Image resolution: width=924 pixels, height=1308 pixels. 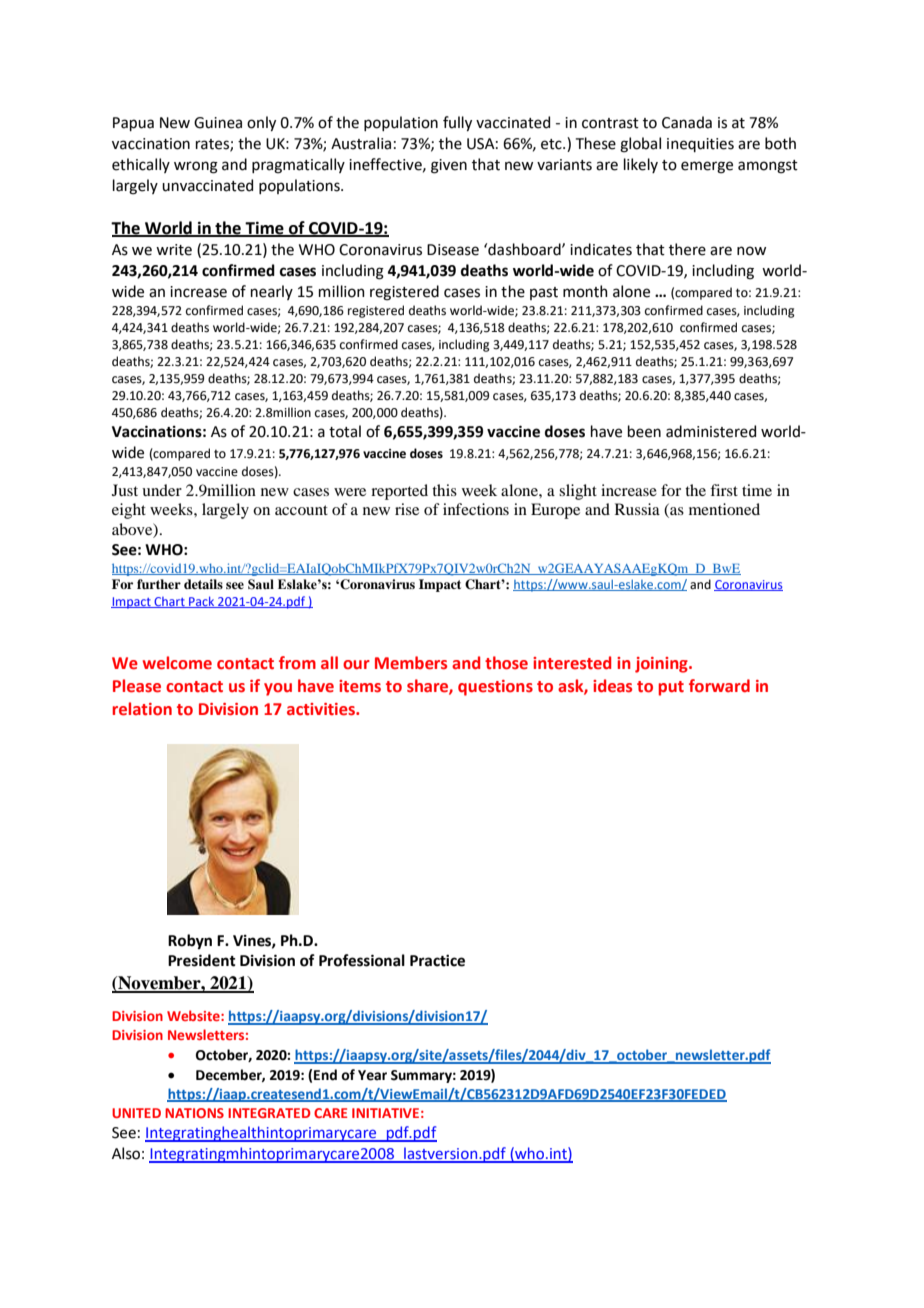 I want to click on total, so click(x=345, y=431).
